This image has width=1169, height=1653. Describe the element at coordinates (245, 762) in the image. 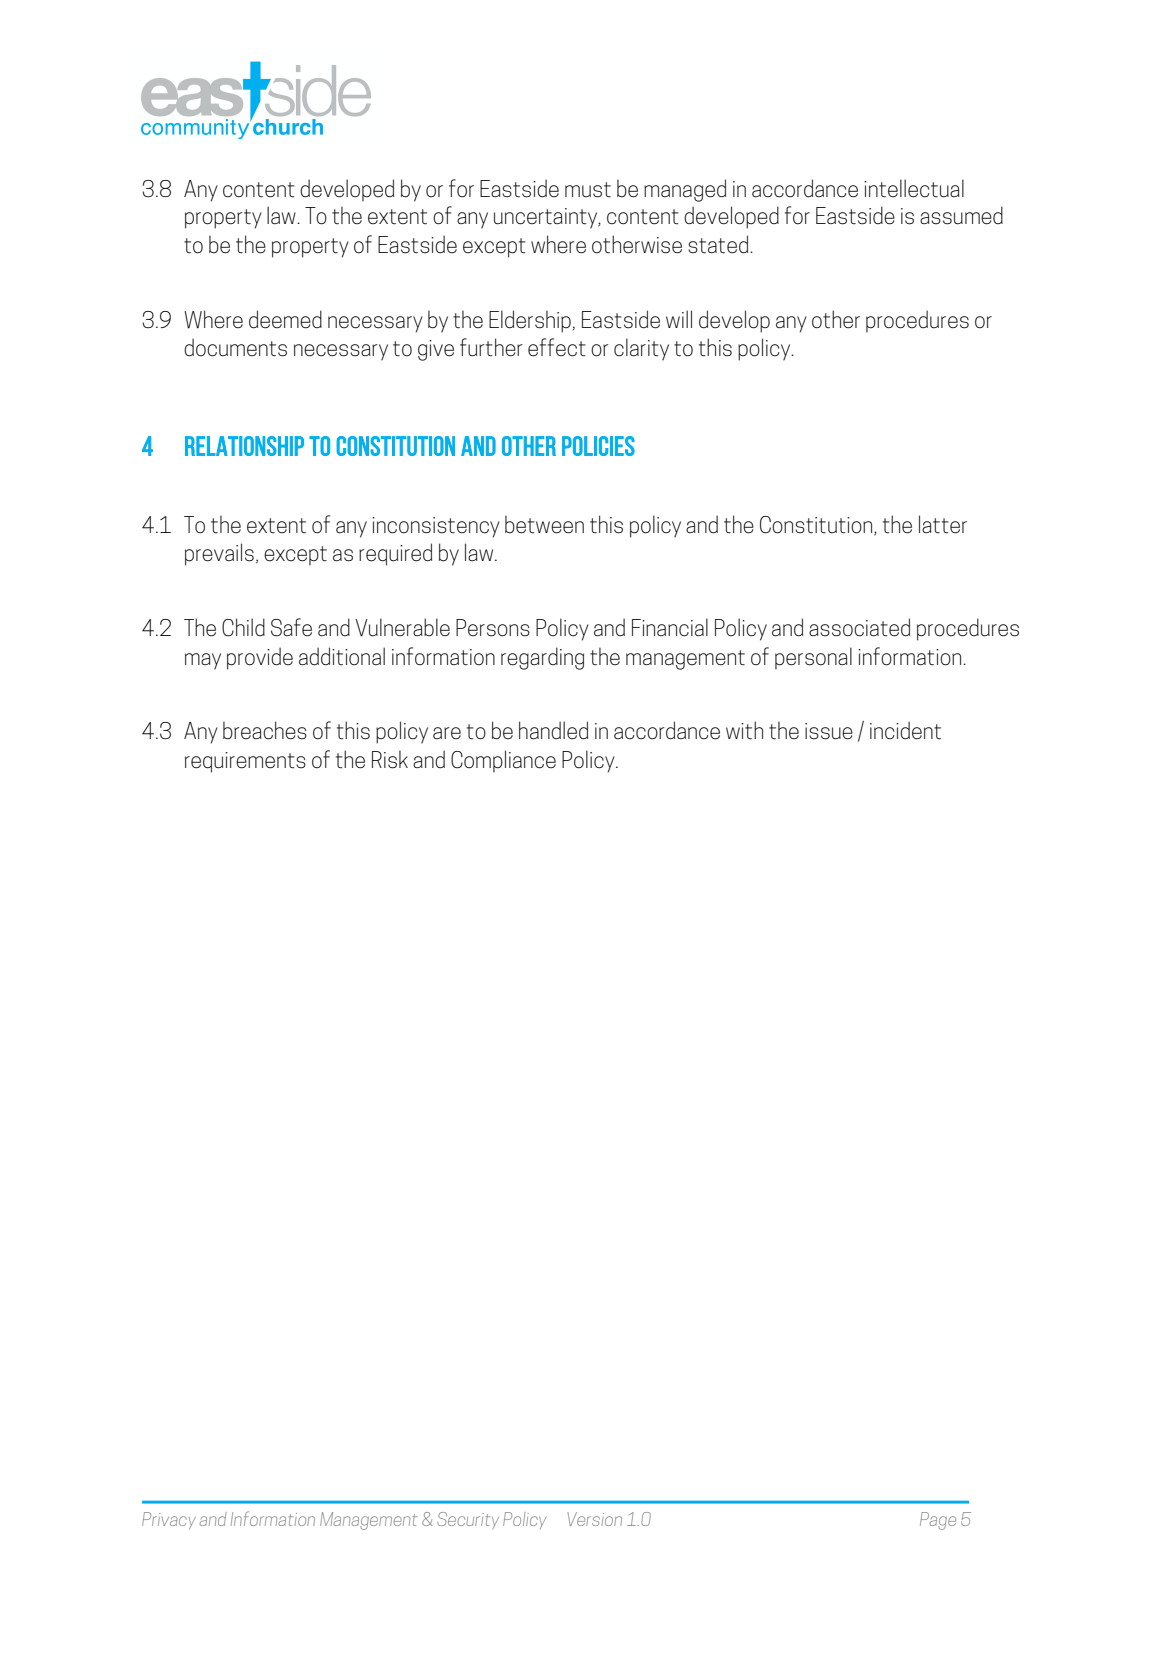

I see `requirements` at that location.
